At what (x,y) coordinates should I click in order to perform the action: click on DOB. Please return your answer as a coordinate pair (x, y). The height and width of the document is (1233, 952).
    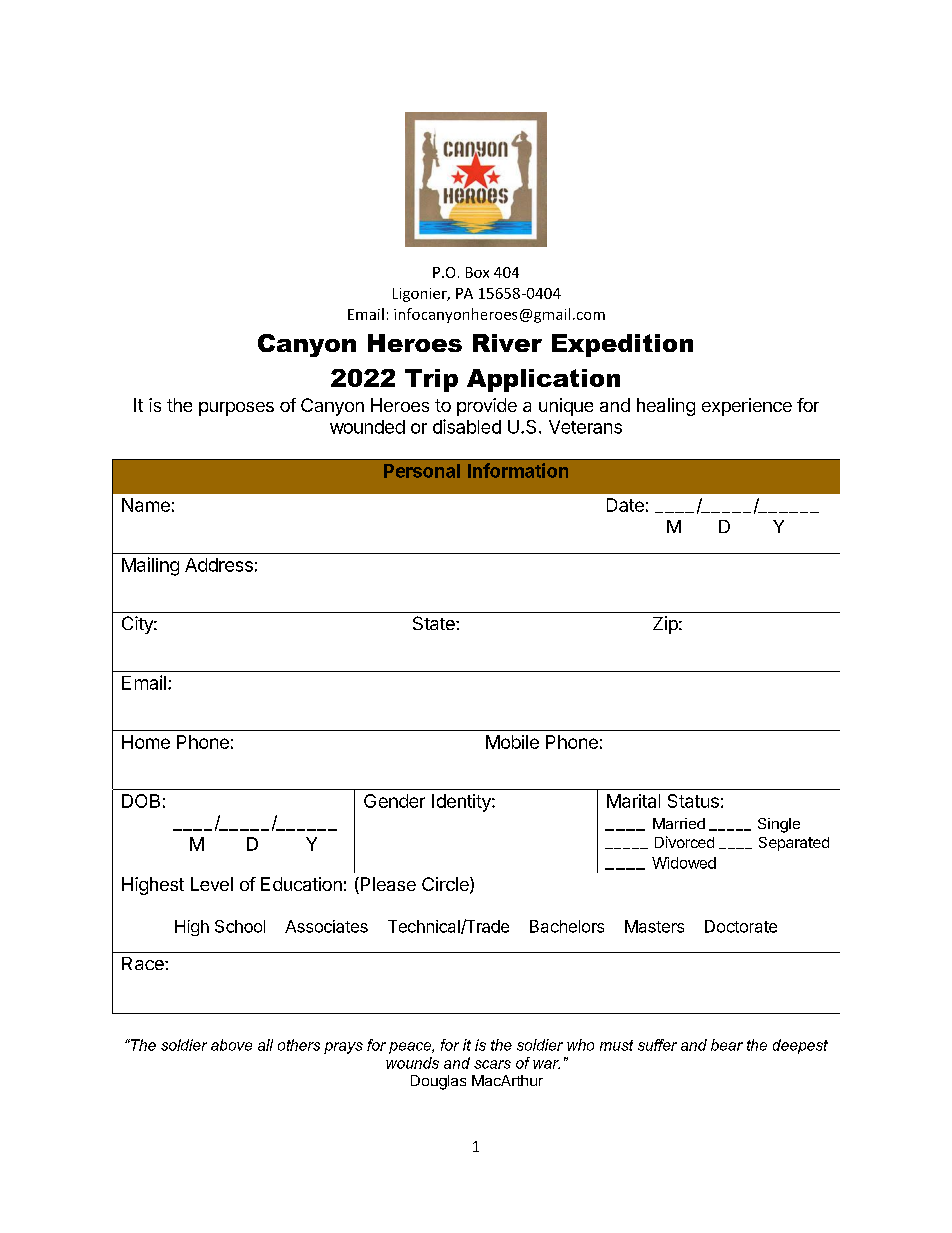
    Looking at the image, I should click on (141, 801).
